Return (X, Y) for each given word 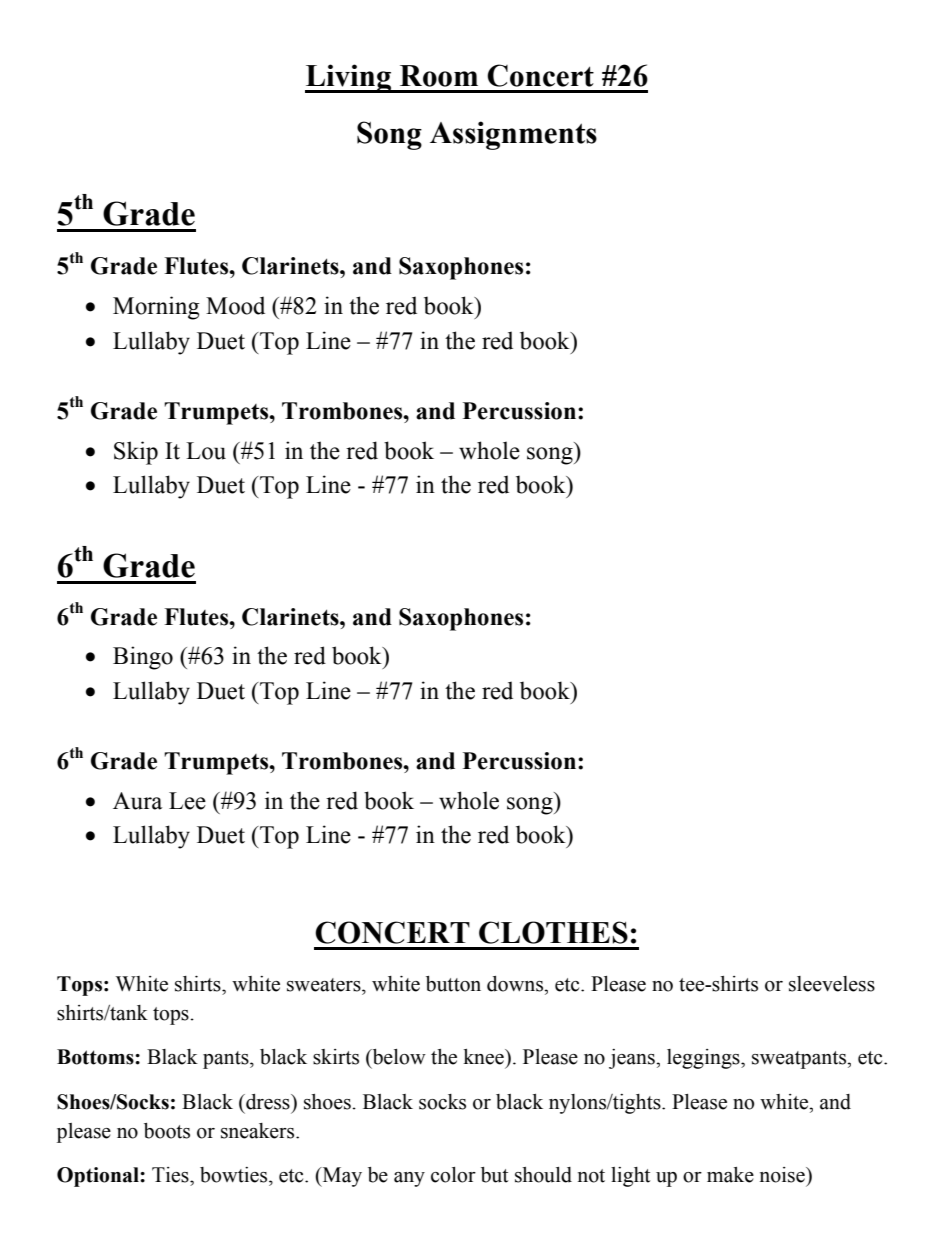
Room (439, 76)
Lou (206, 451)
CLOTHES (553, 932)
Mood (235, 305)
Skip (136, 453)
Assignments (513, 135)
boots (167, 1131)
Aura (137, 801)
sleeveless (832, 984)
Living (349, 78)
